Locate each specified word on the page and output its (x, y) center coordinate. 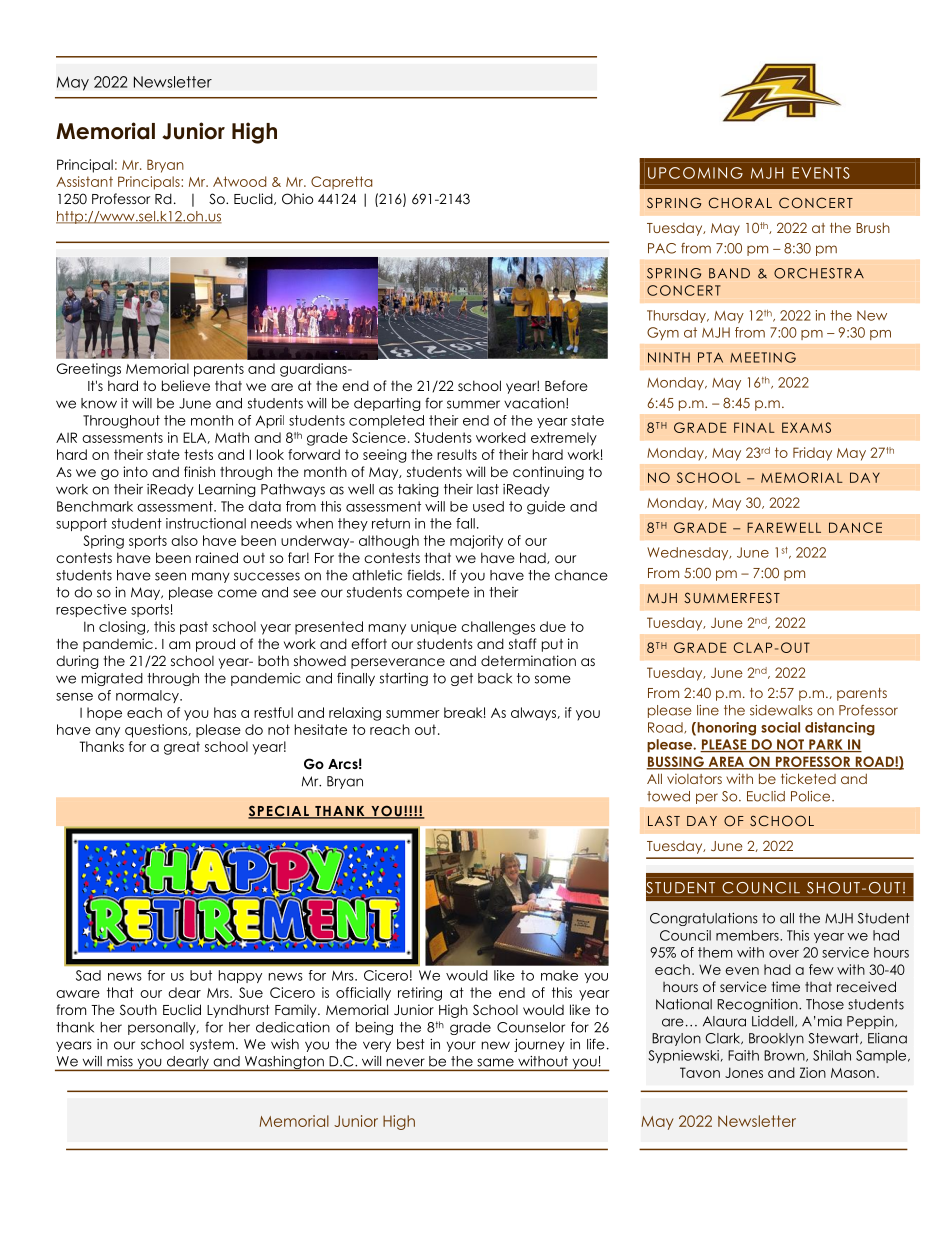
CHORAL (740, 203)
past (194, 628)
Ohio (297, 199)
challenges (498, 628)
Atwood (239, 181)
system (212, 1045)
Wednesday (689, 553)
